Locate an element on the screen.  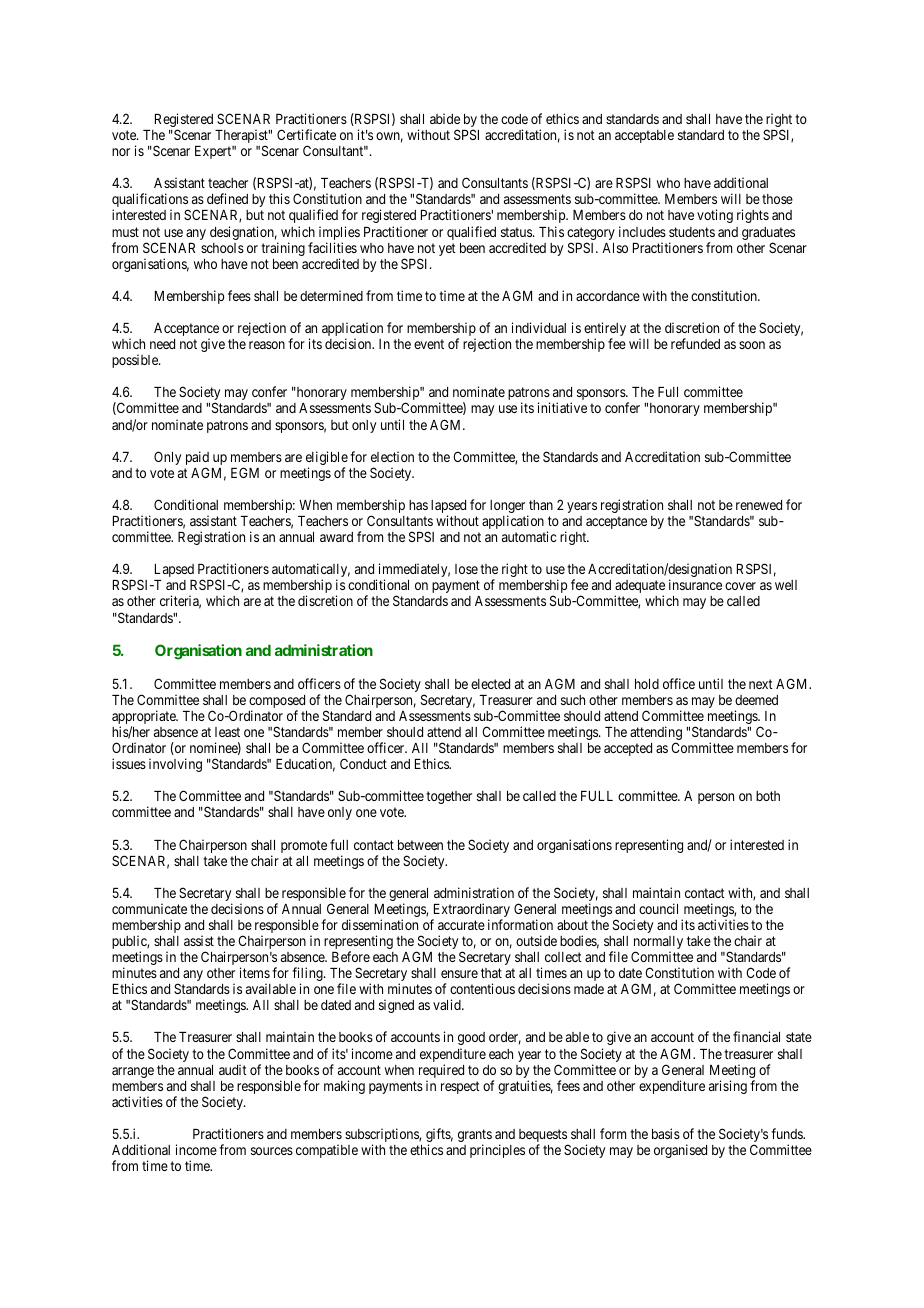
those is located at coordinates (777, 199).
